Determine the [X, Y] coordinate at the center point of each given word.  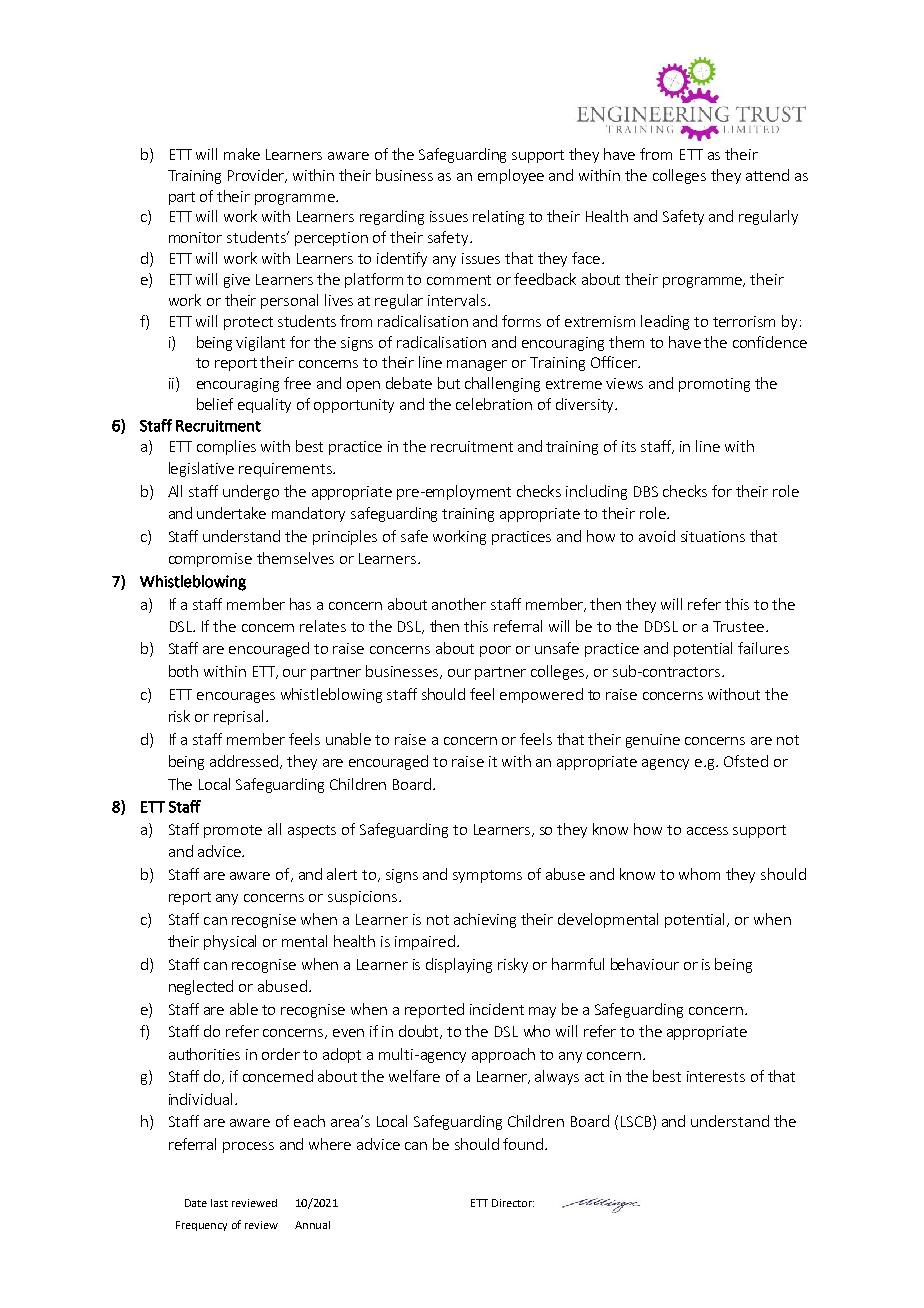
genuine [653, 741]
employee [511, 176]
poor [495, 651]
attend [767, 175]
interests [716, 1076]
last [219, 1203]
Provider [257, 176]
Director [513, 1203]
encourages [236, 697]
